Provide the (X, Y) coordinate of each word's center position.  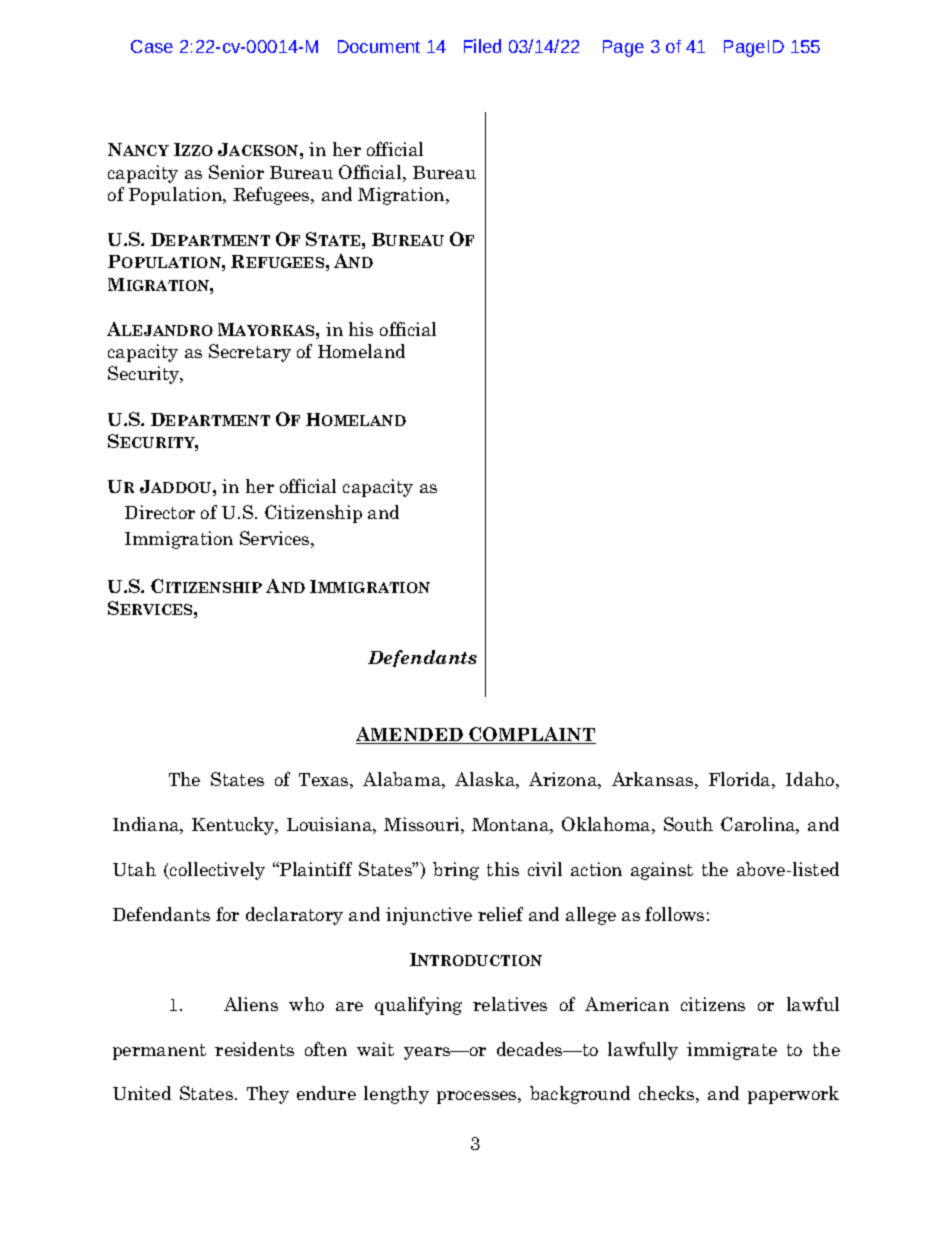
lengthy (396, 1095)
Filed (482, 46)
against (662, 871)
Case (152, 46)
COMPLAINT (531, 735)
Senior (236, 172)
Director (160, 512)
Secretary (250, 353)
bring (456, 871)
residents (254, 1049)
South (688, 824)
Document (379, 46)
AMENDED (410, 735)
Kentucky (234, 826)
